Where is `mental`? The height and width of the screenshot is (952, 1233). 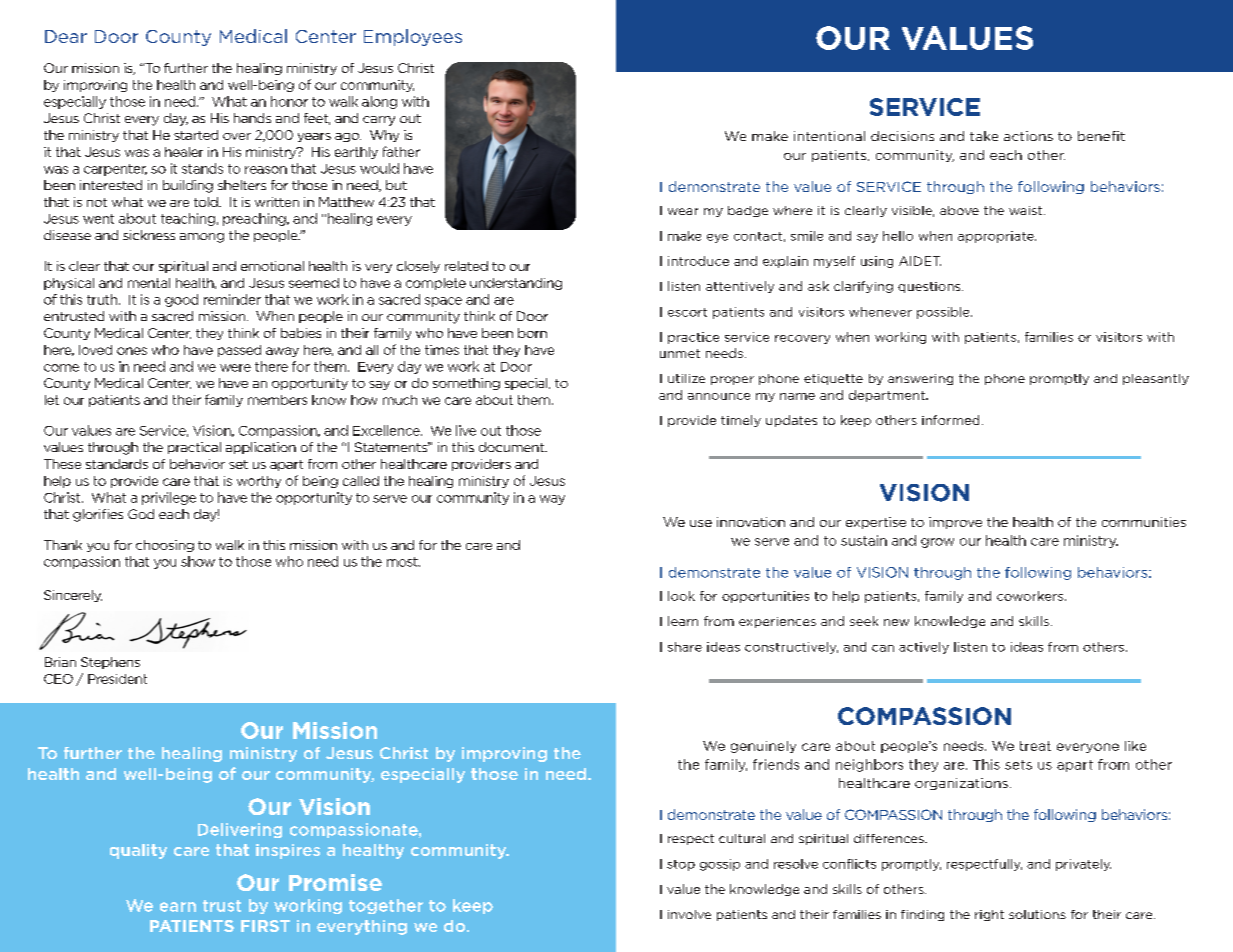 mental is located at coordinates (149, 283).
